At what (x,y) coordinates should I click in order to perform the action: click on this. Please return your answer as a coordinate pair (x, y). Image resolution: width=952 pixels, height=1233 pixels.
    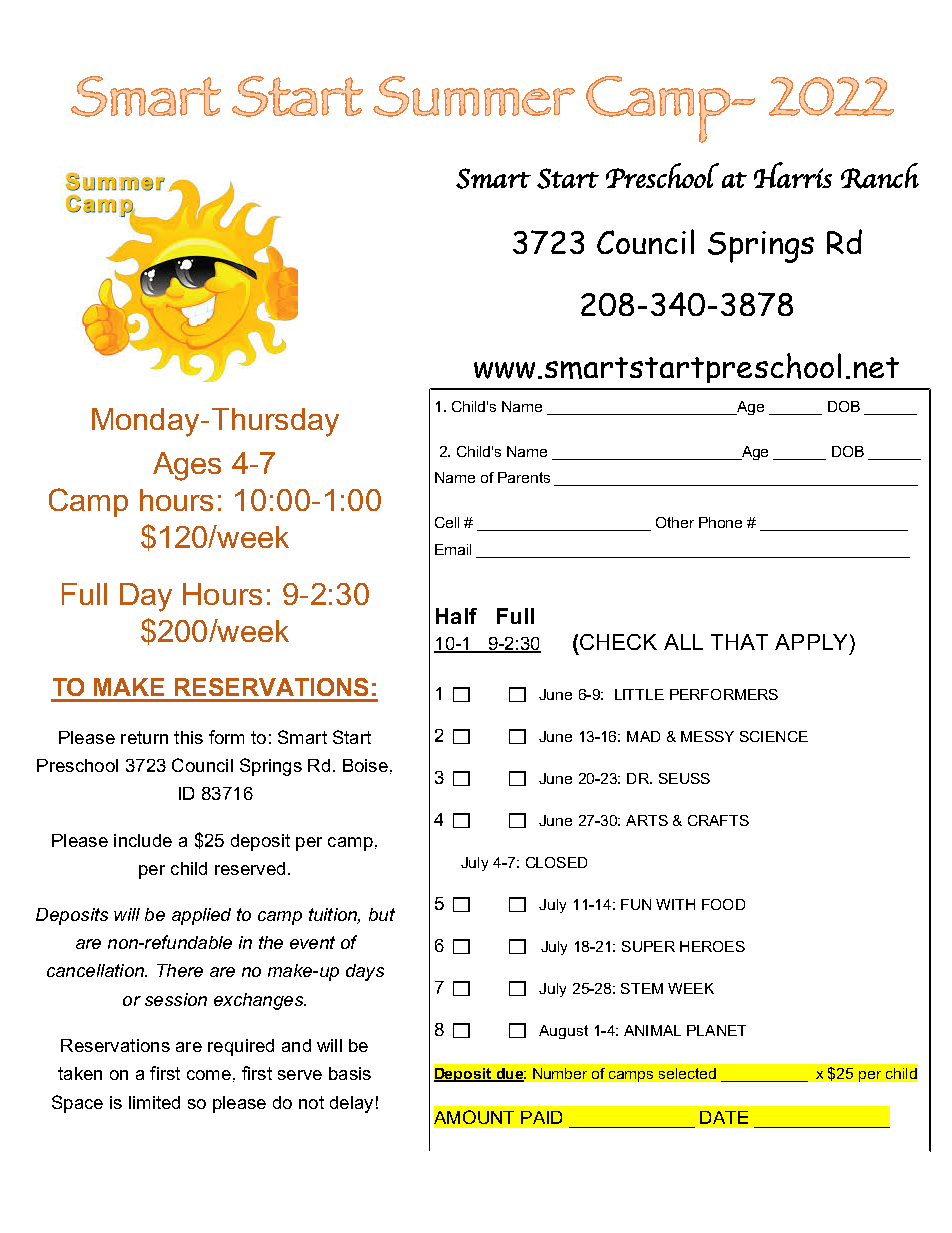
    Looking at the image, I should click on (188, 737).
